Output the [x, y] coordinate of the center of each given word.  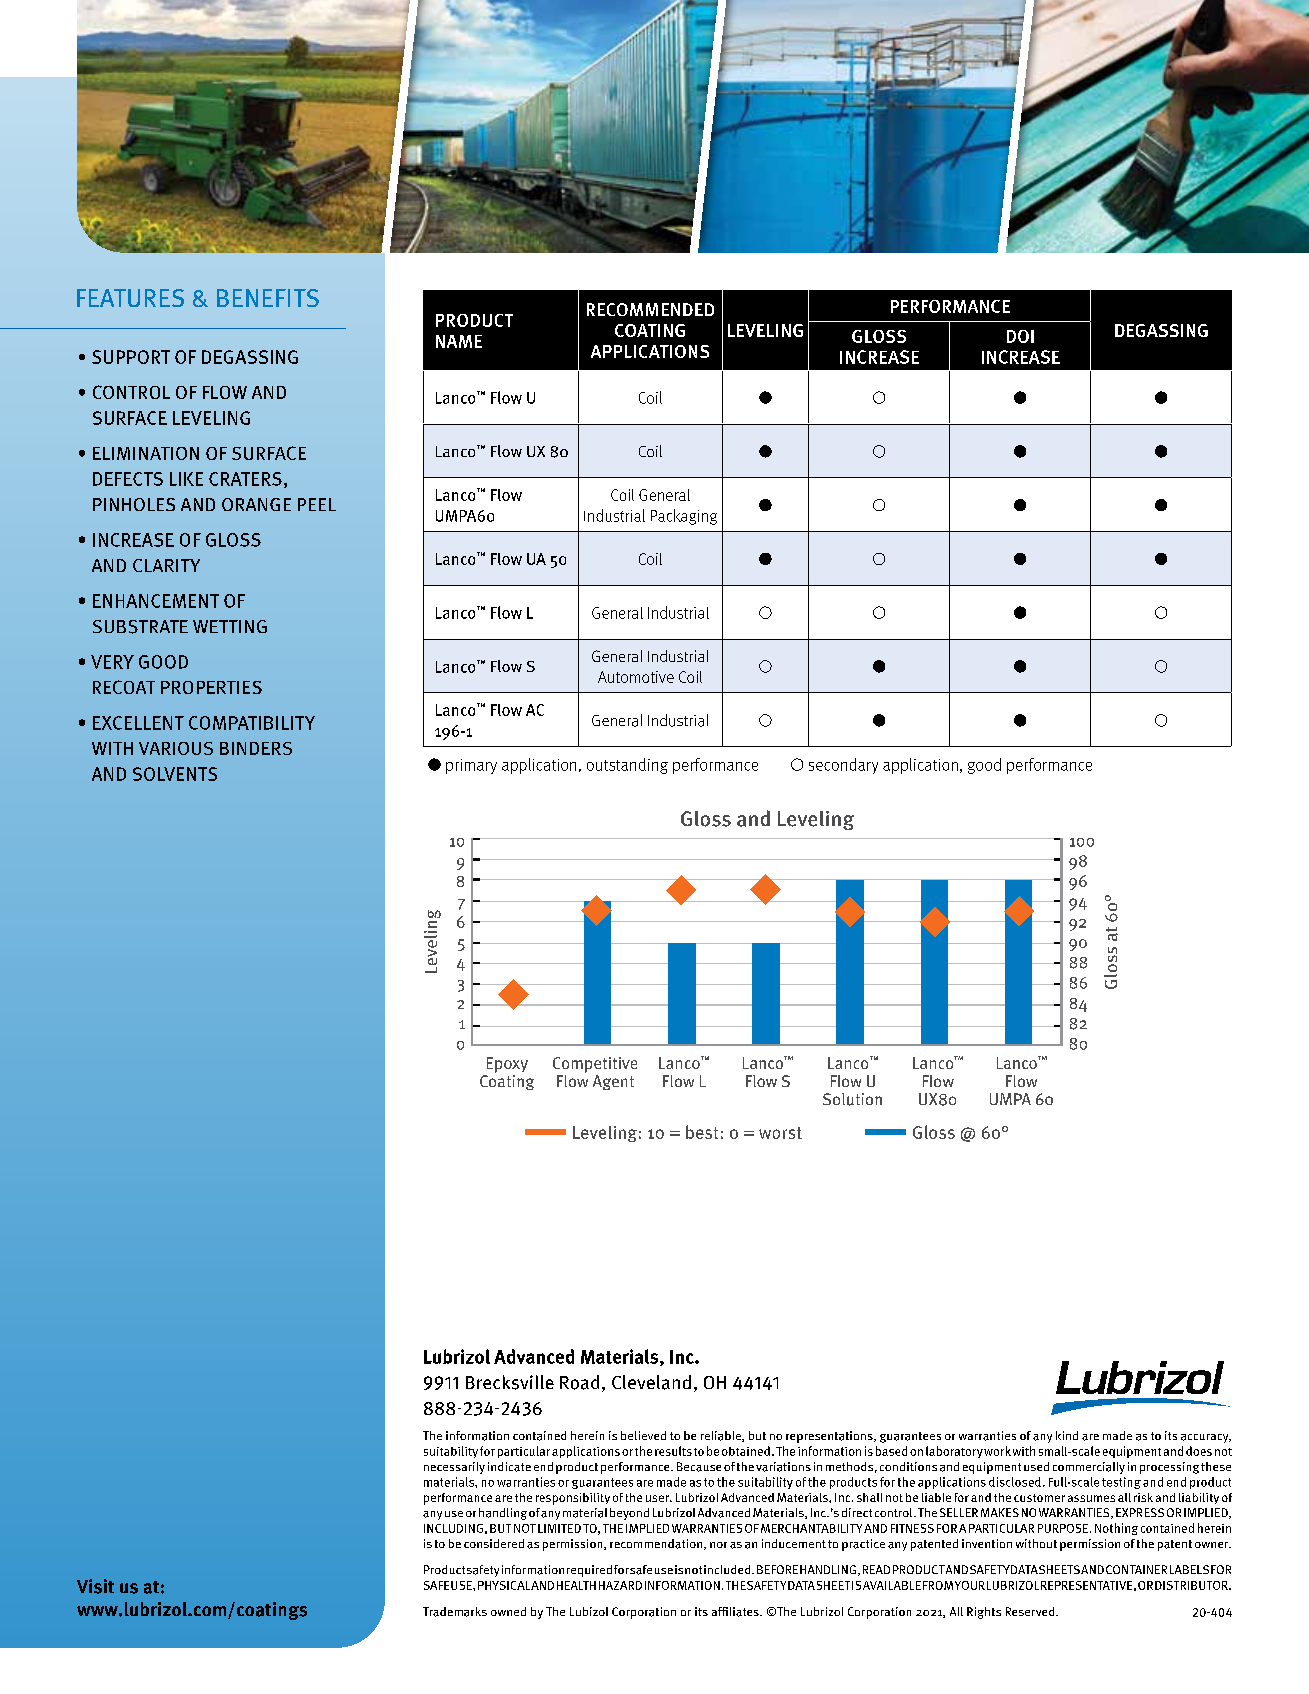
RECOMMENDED [650, 309]
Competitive [595, 1065]
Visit [95, 1586]
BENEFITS [268, 298]
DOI [1020, 336]
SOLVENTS [175, 774]
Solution [852, 1099]
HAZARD [620, 1585]
